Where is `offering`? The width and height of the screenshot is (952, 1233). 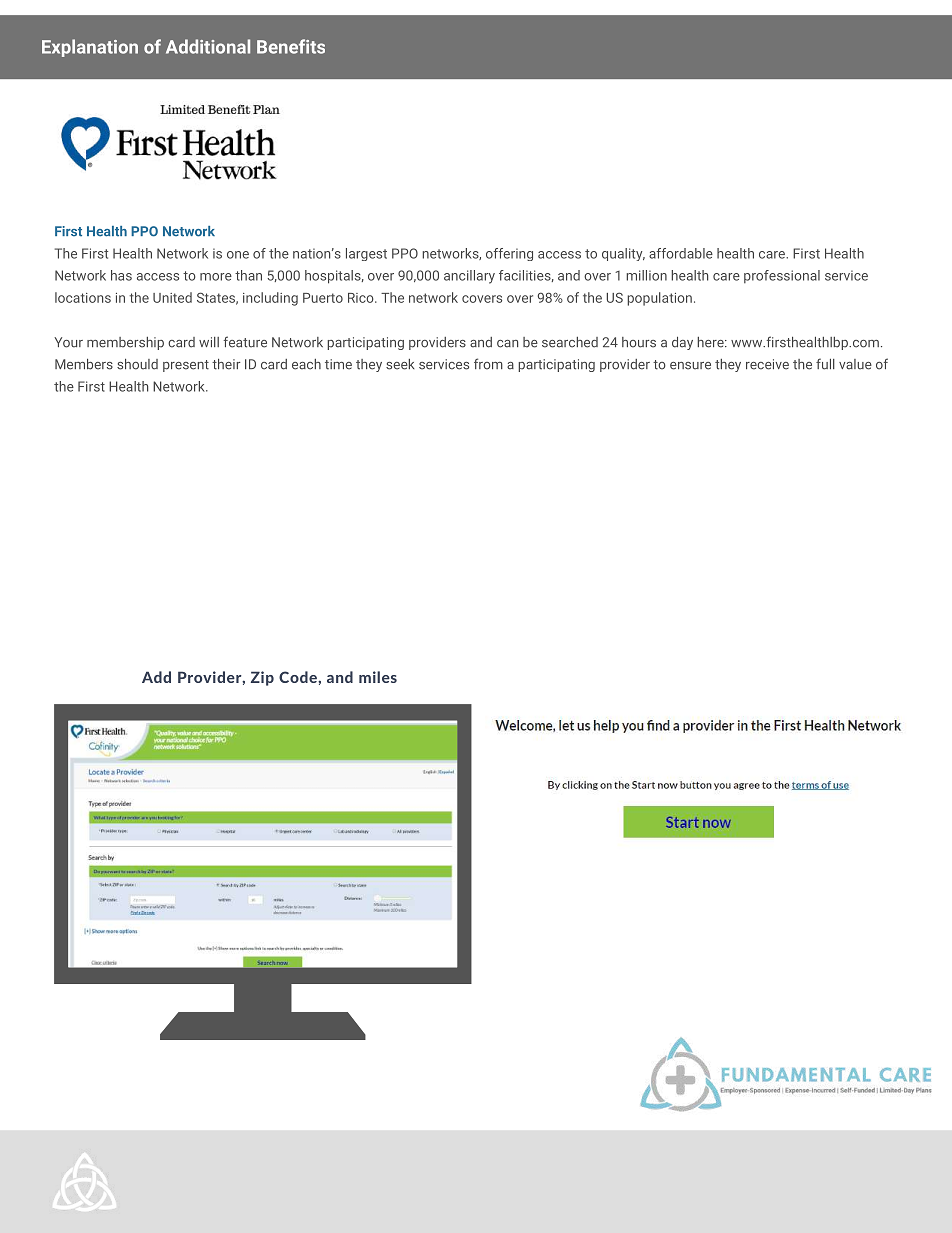
offering is located at coordinates (509, 254).
